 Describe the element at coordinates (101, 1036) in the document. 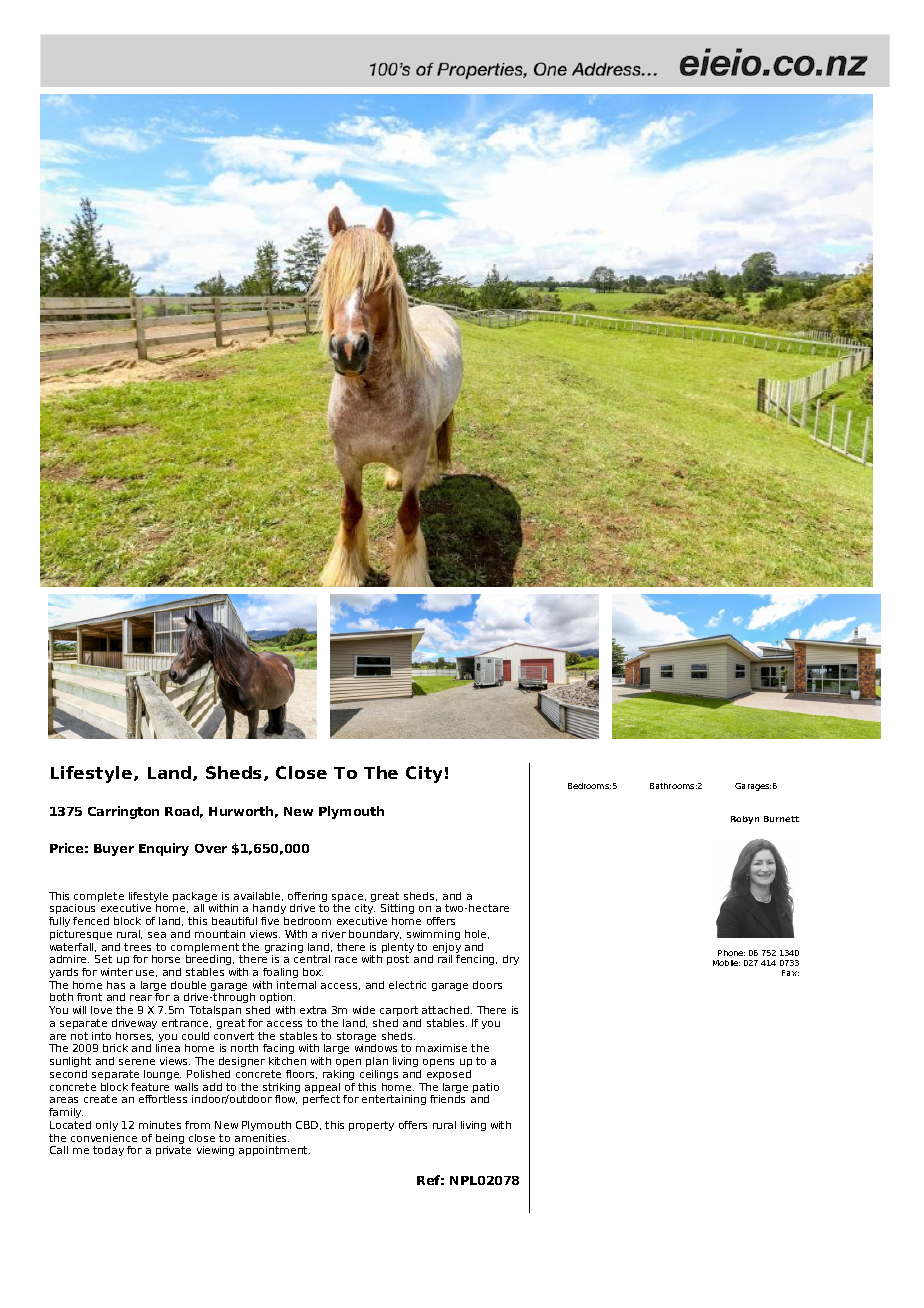

I see `into` at that location.
